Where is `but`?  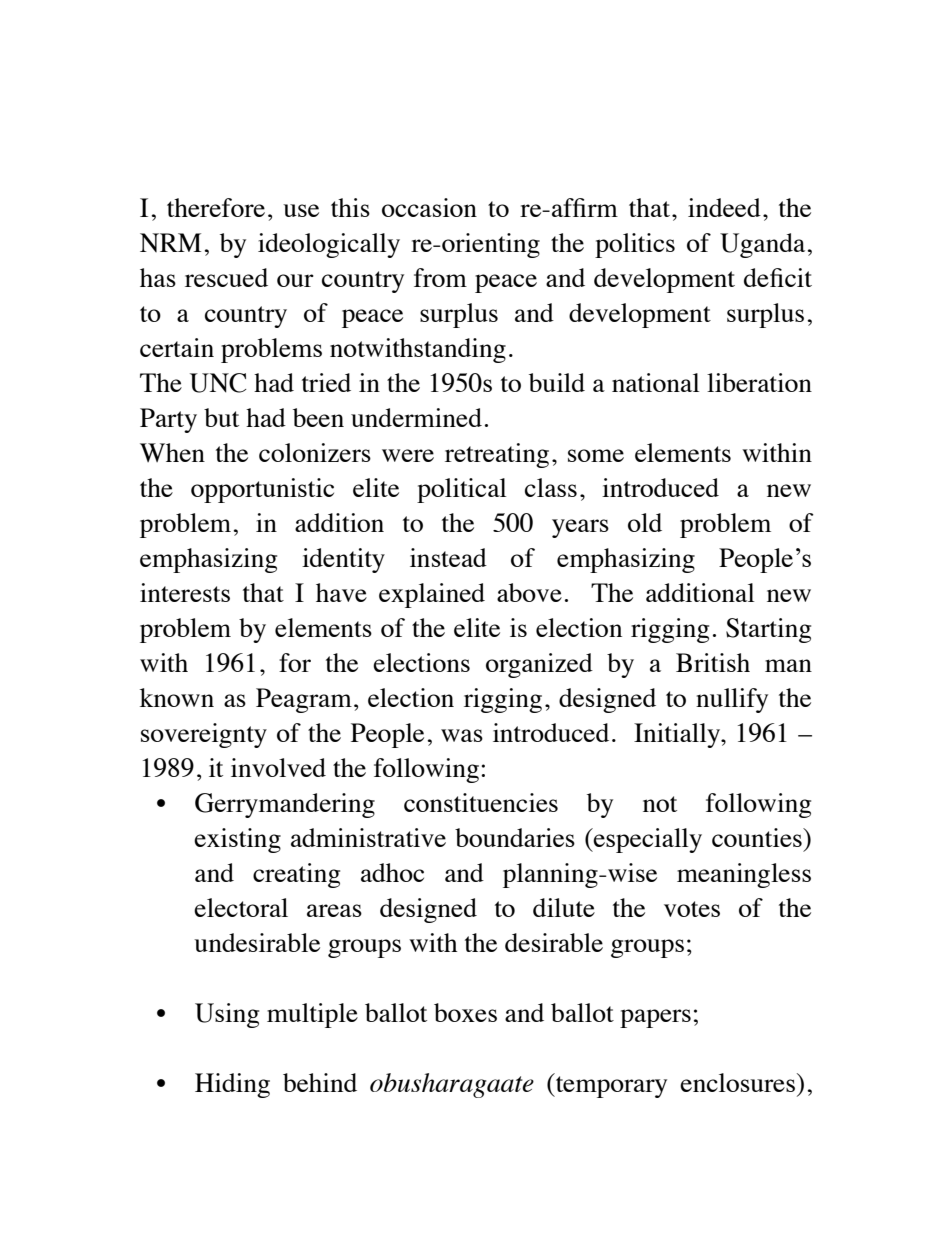 but is located at coordinates (221, 417).
